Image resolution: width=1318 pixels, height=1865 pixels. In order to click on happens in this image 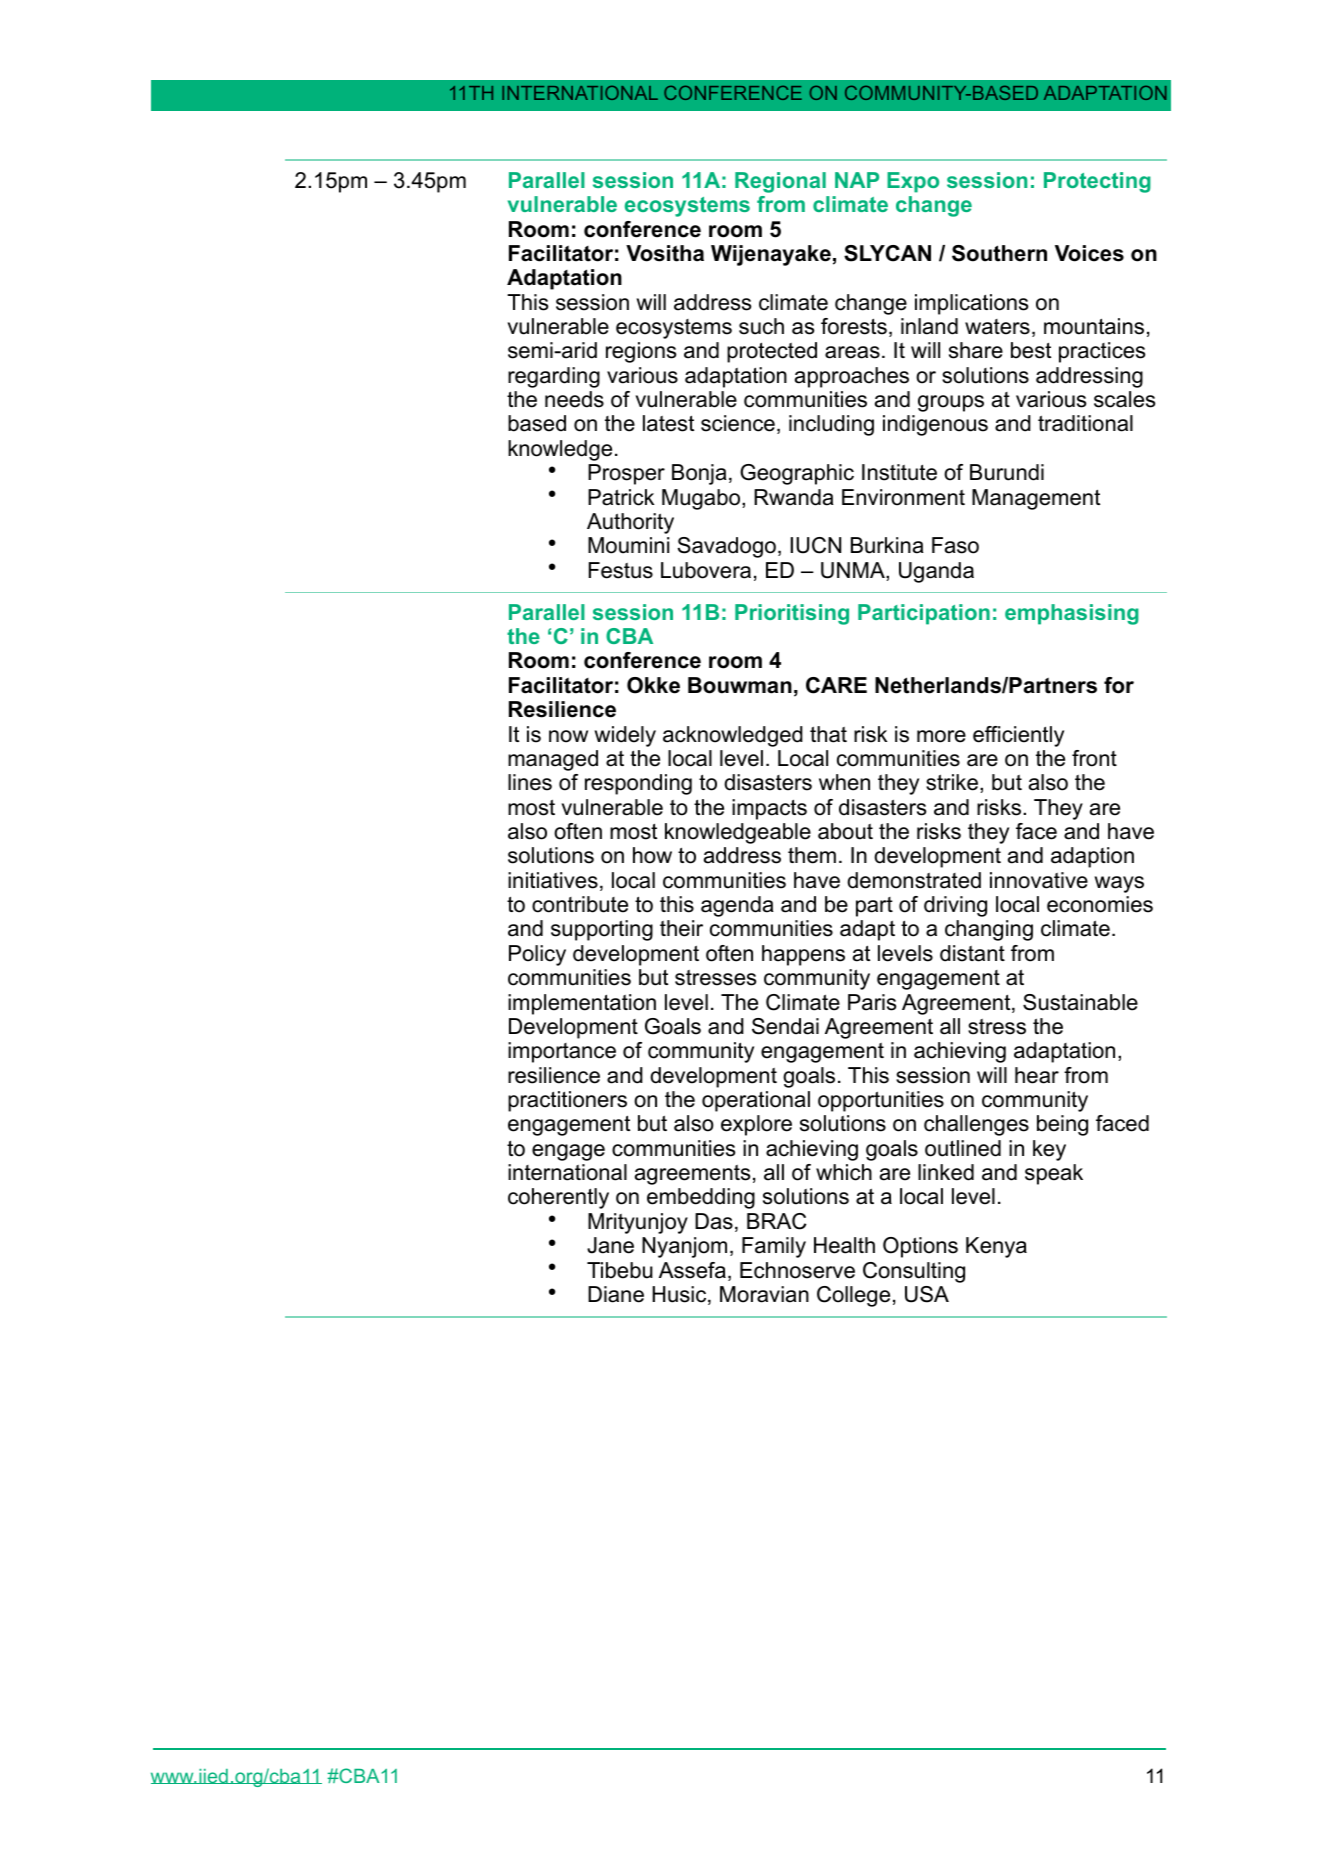, I will do `click(803, 955)`.
